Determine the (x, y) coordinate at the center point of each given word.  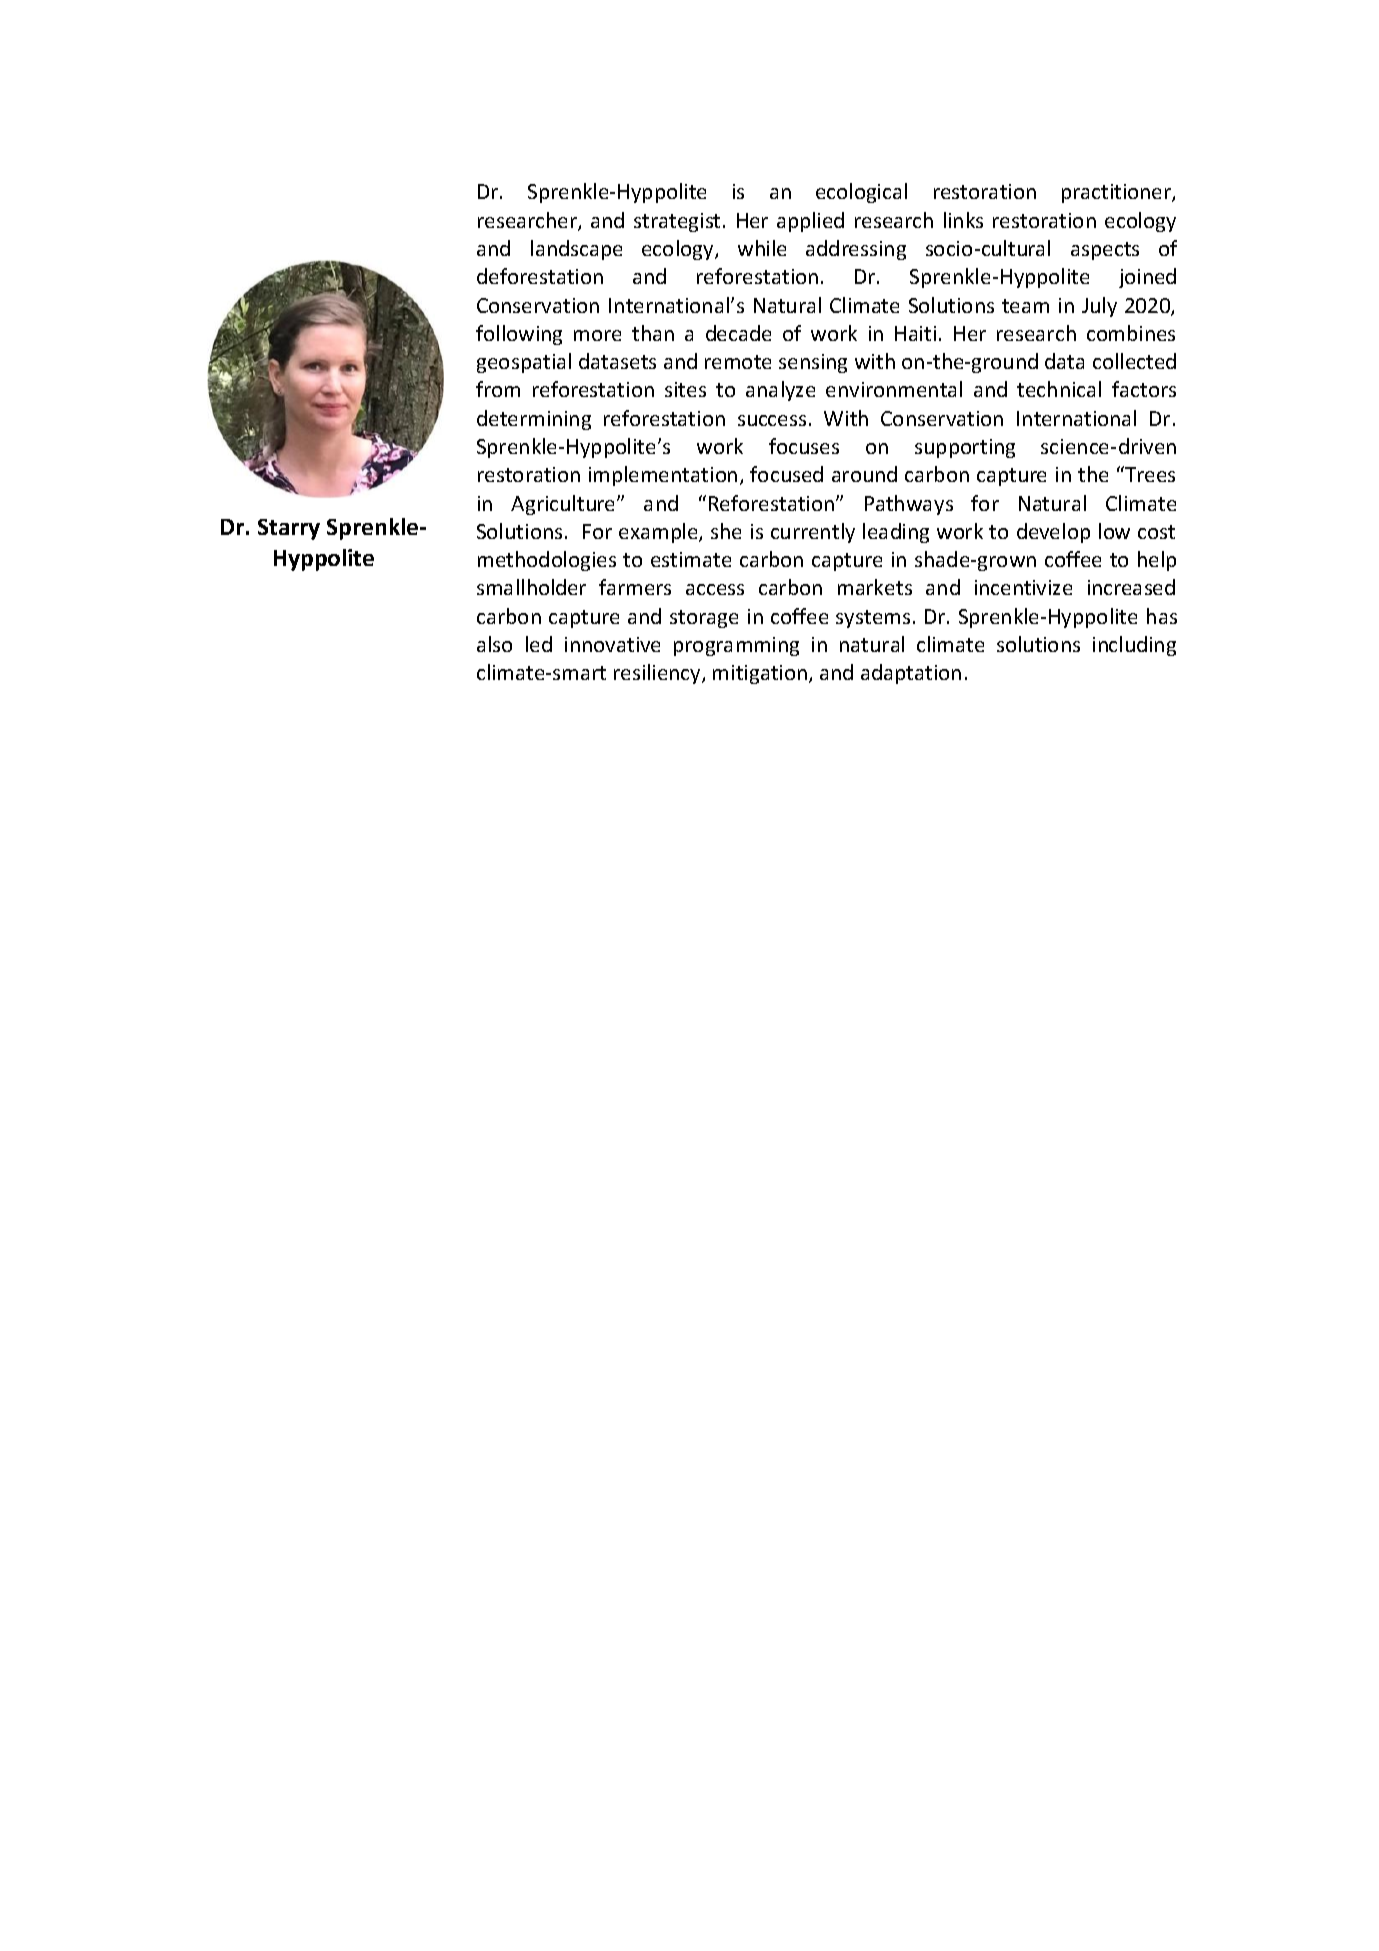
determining (534, 420)
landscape (576, 250)
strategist (677, 222)
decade (738, 333)
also (494, 644)
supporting (965, 448)
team (1025, 306)
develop (1053, 533)
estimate (691, 559)
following (519, 335)
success (772, 420)
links (963, 220)
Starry (289, 529)
